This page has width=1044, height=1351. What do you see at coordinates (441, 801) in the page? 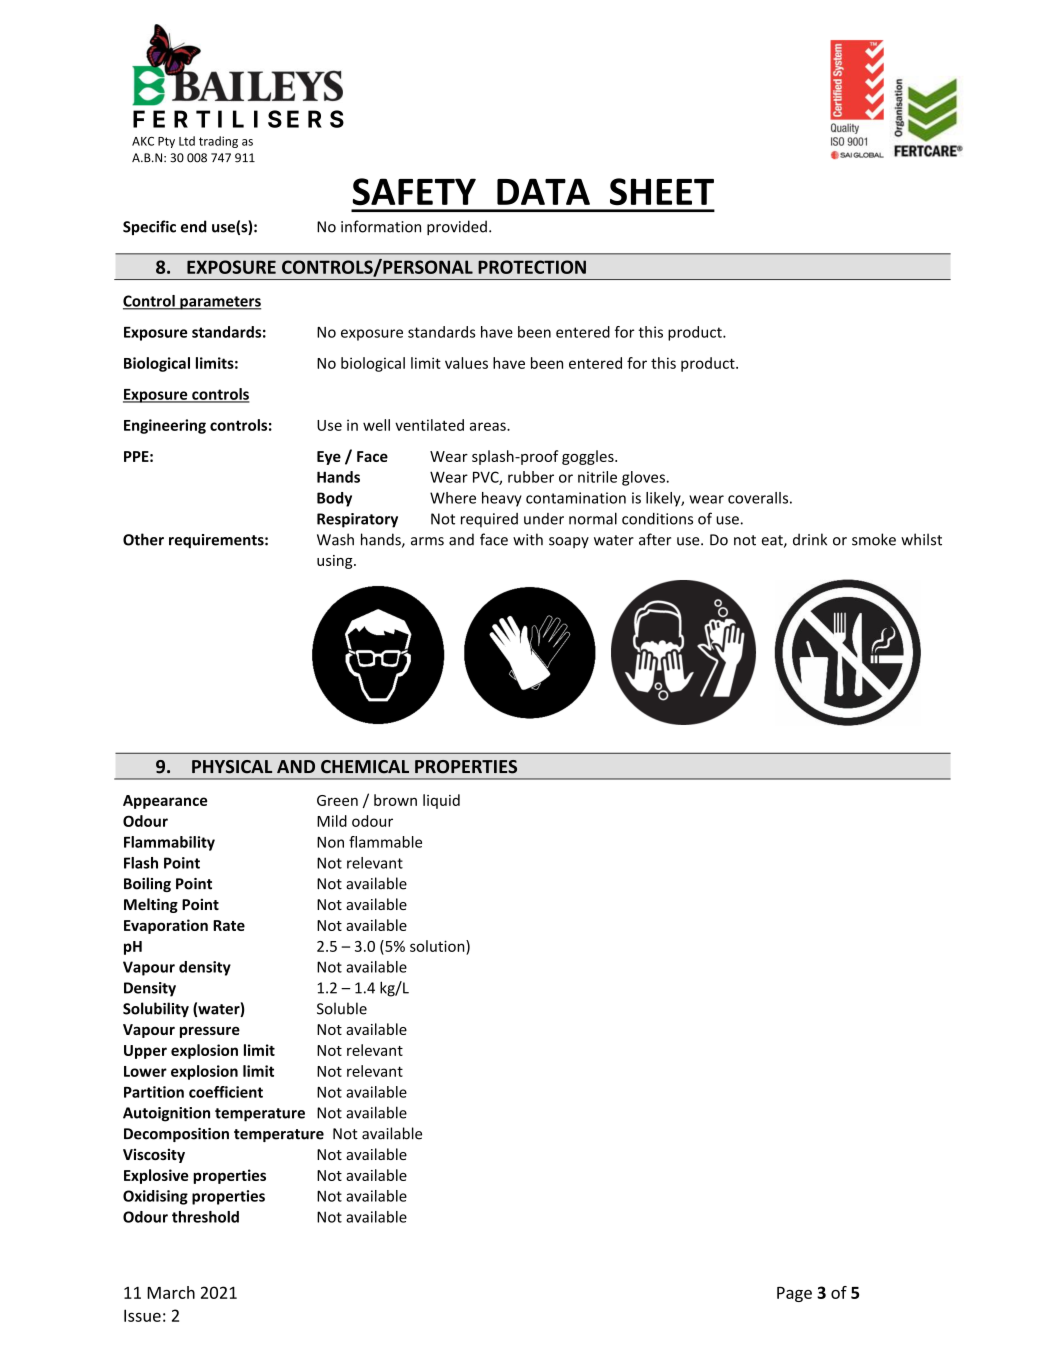
I see `liquid` at bounding box center [441, 801].
